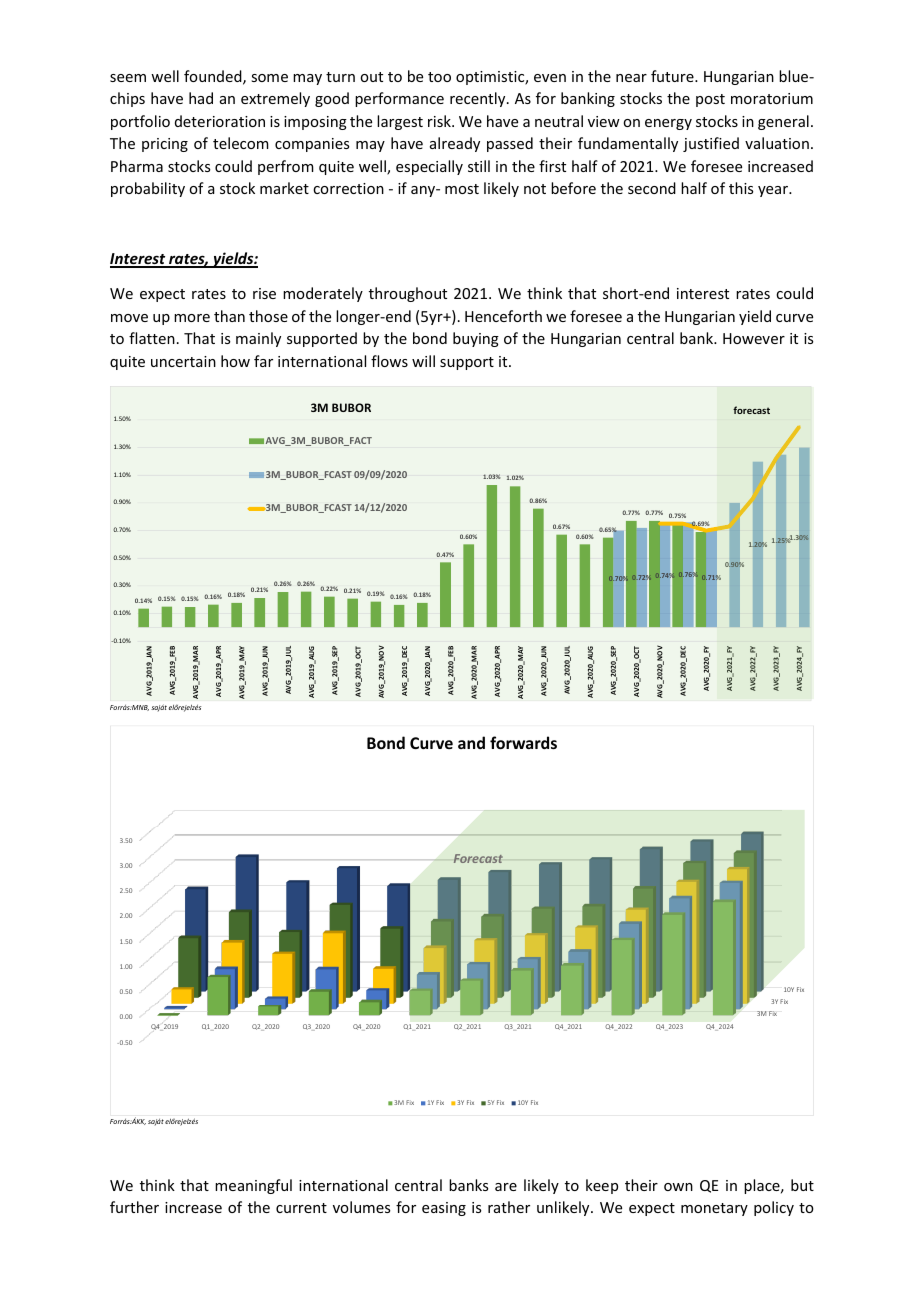 This screenshot has height=1308, width=924. What do you see at coordinates (471, 742) in the screenshot?
I see `and` at bounding box center [471, 742].
